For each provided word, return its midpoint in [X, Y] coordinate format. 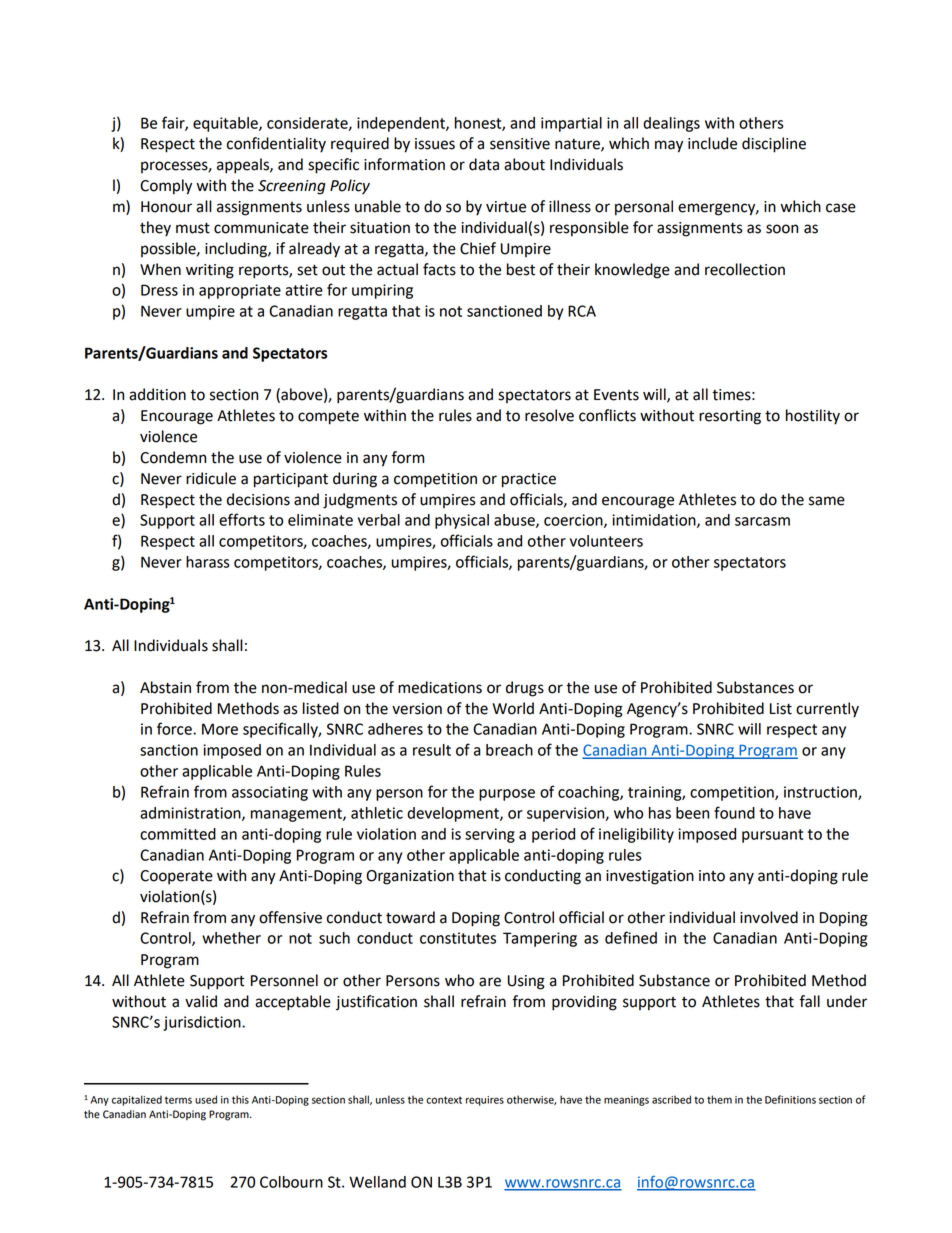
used [206, 1099]
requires [485, 1101]
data [484, 164]
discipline [774, 145]
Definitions [790, 1099]
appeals [244, 166]
